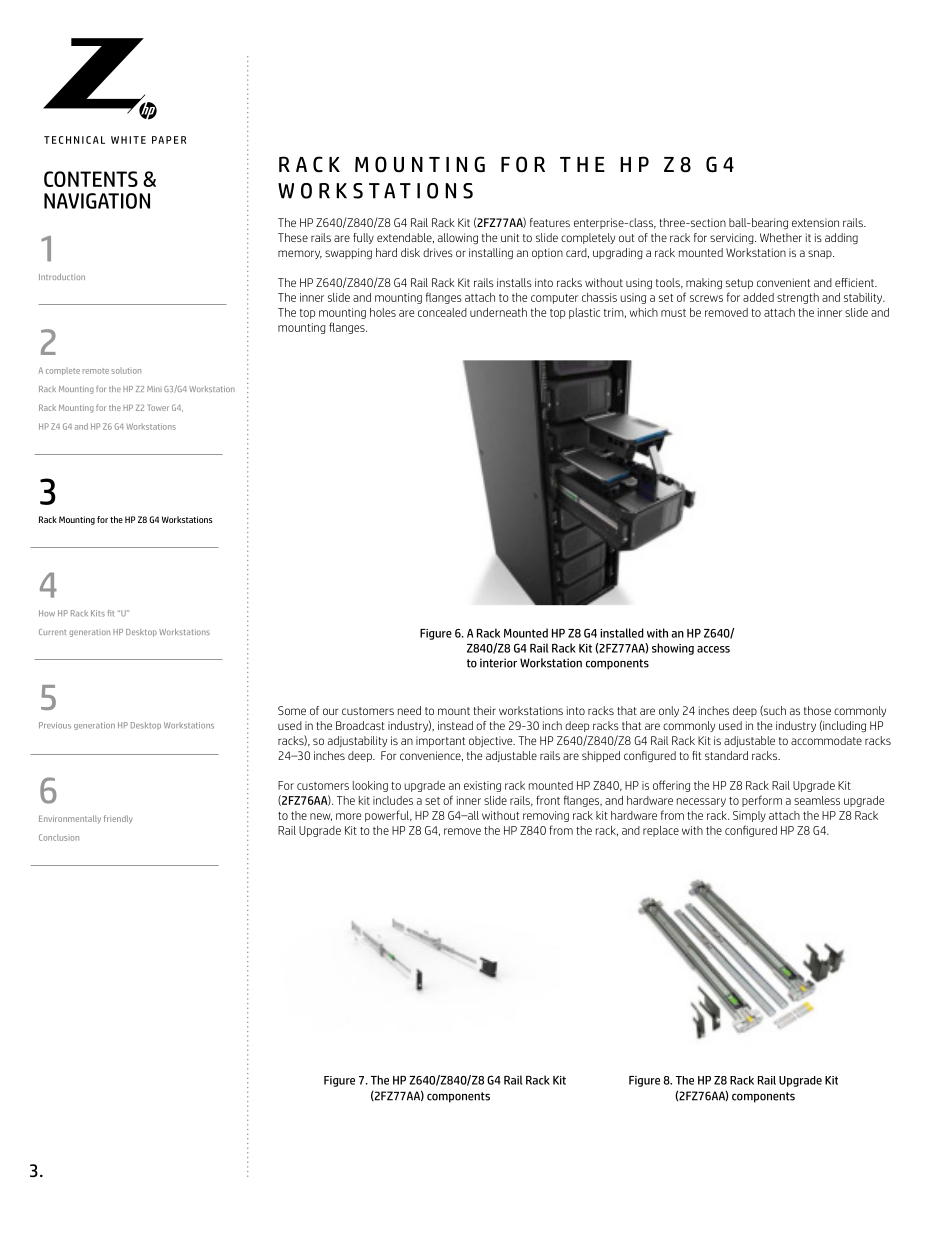 The width and height of the screenshot is (952, 1233). What do you see at coordinates (713, 649) in the screenshot?
I see `access` at bounding box center [713, 649].
